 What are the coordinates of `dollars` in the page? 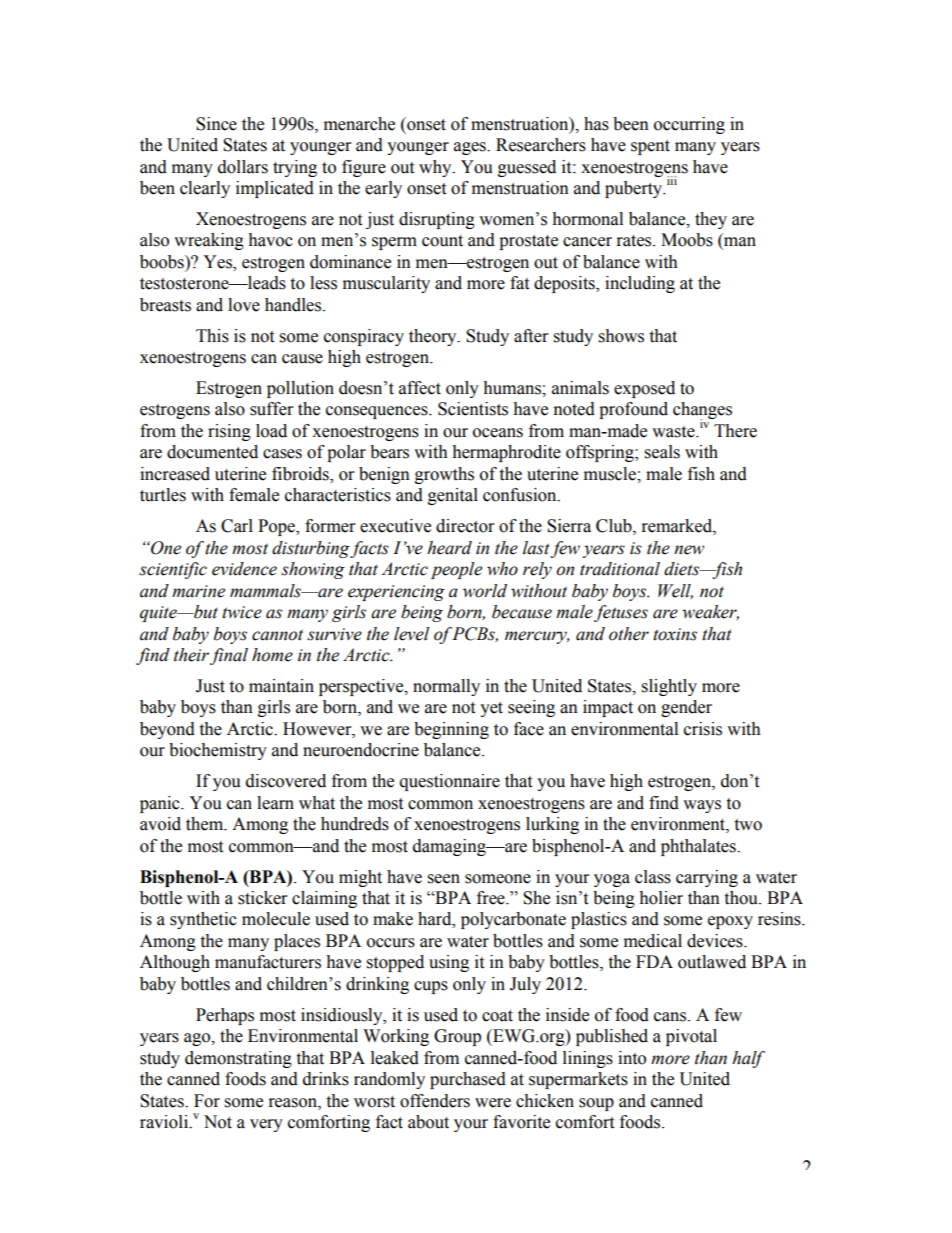 It's located at (243, 167).
